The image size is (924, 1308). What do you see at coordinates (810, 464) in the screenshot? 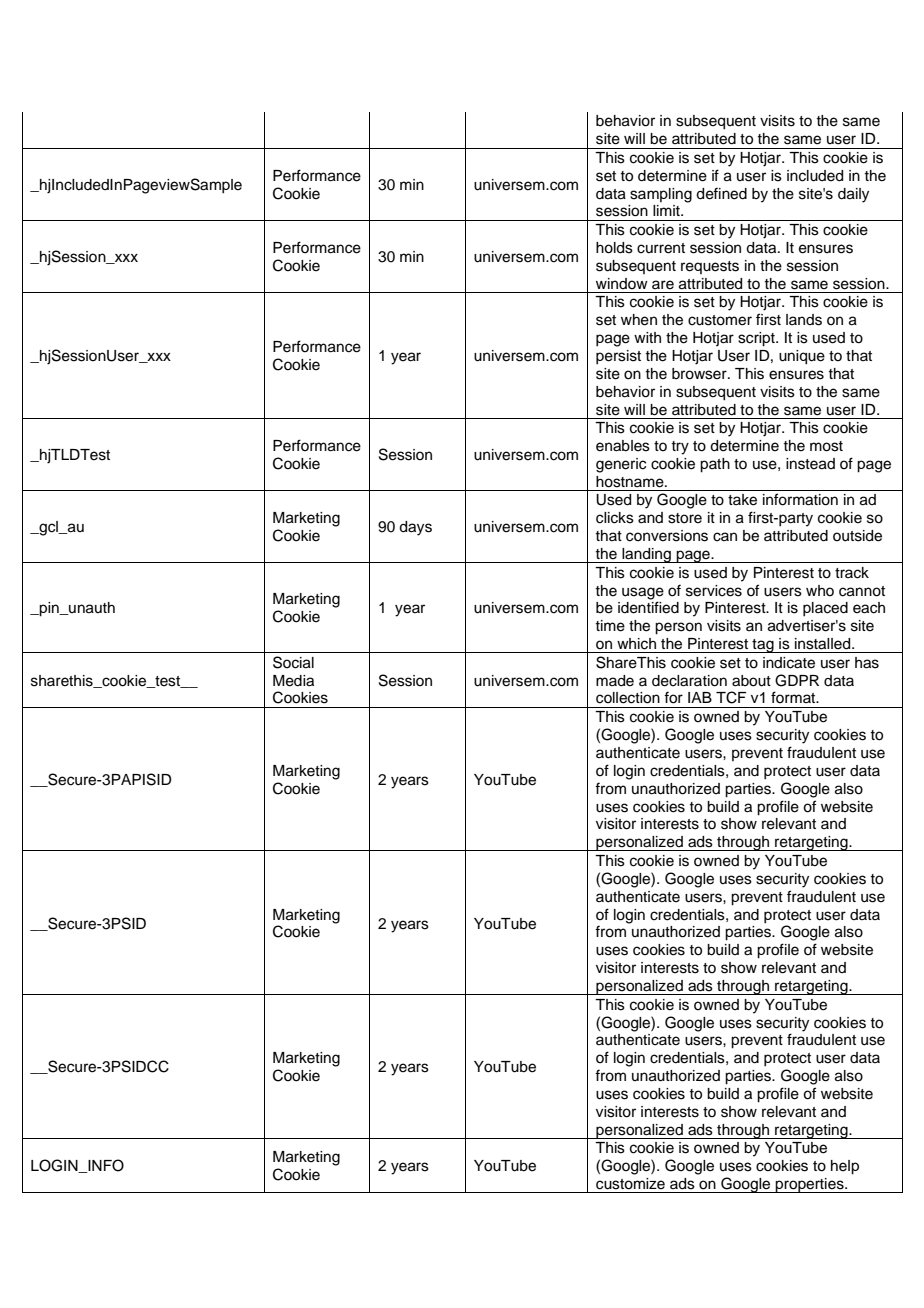
I see `instead` at bounding box center [810, 464].
